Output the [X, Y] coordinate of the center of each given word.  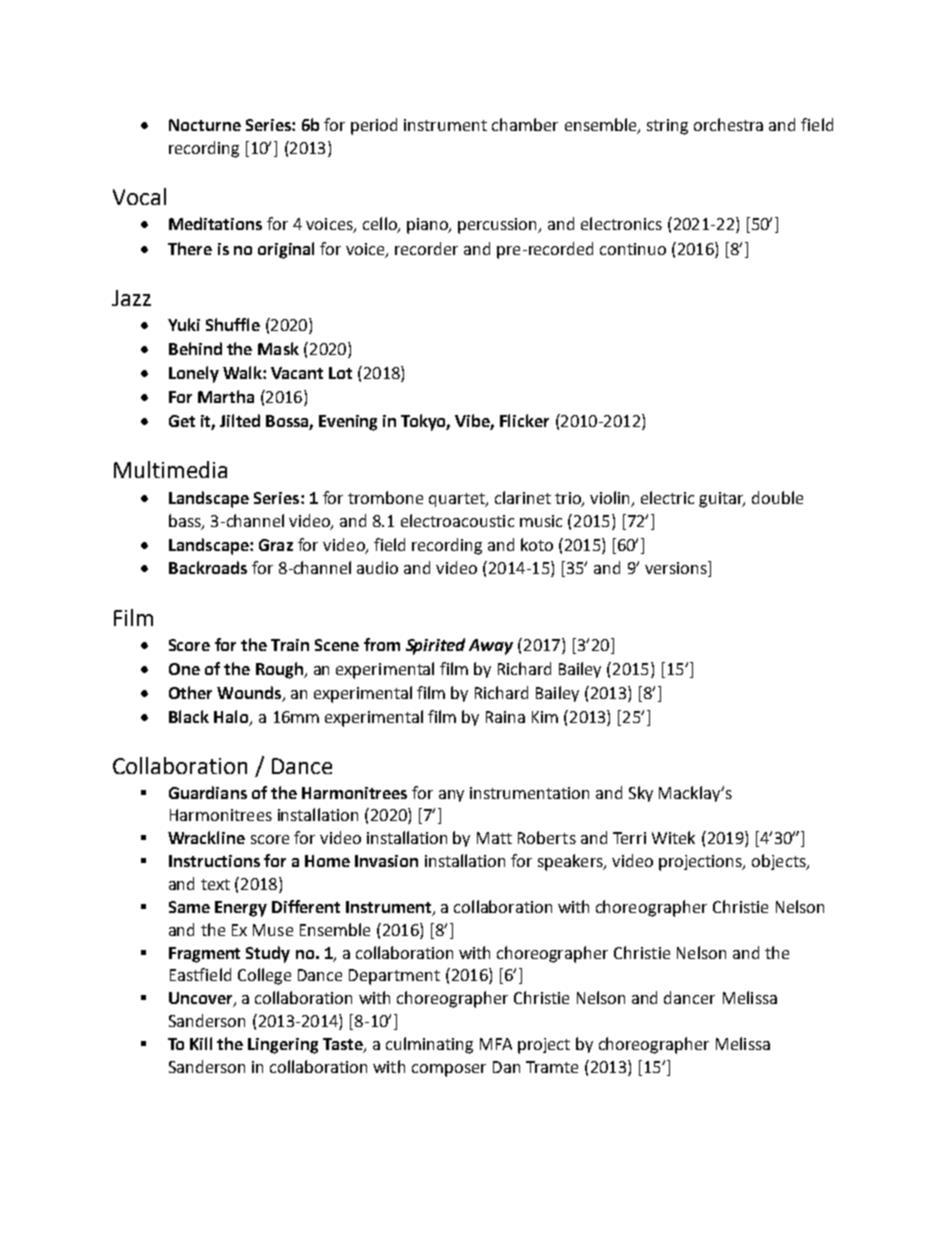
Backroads [208, 567]
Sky [641, 794]
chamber [525, 124]
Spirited [435, 646]
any [451, 796]
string [667, 127]
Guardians [208, 792]
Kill [201, 1043]
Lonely [194, 374]
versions [677, 569]
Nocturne [205, 125]
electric [667, 497]
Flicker [524, 420]
